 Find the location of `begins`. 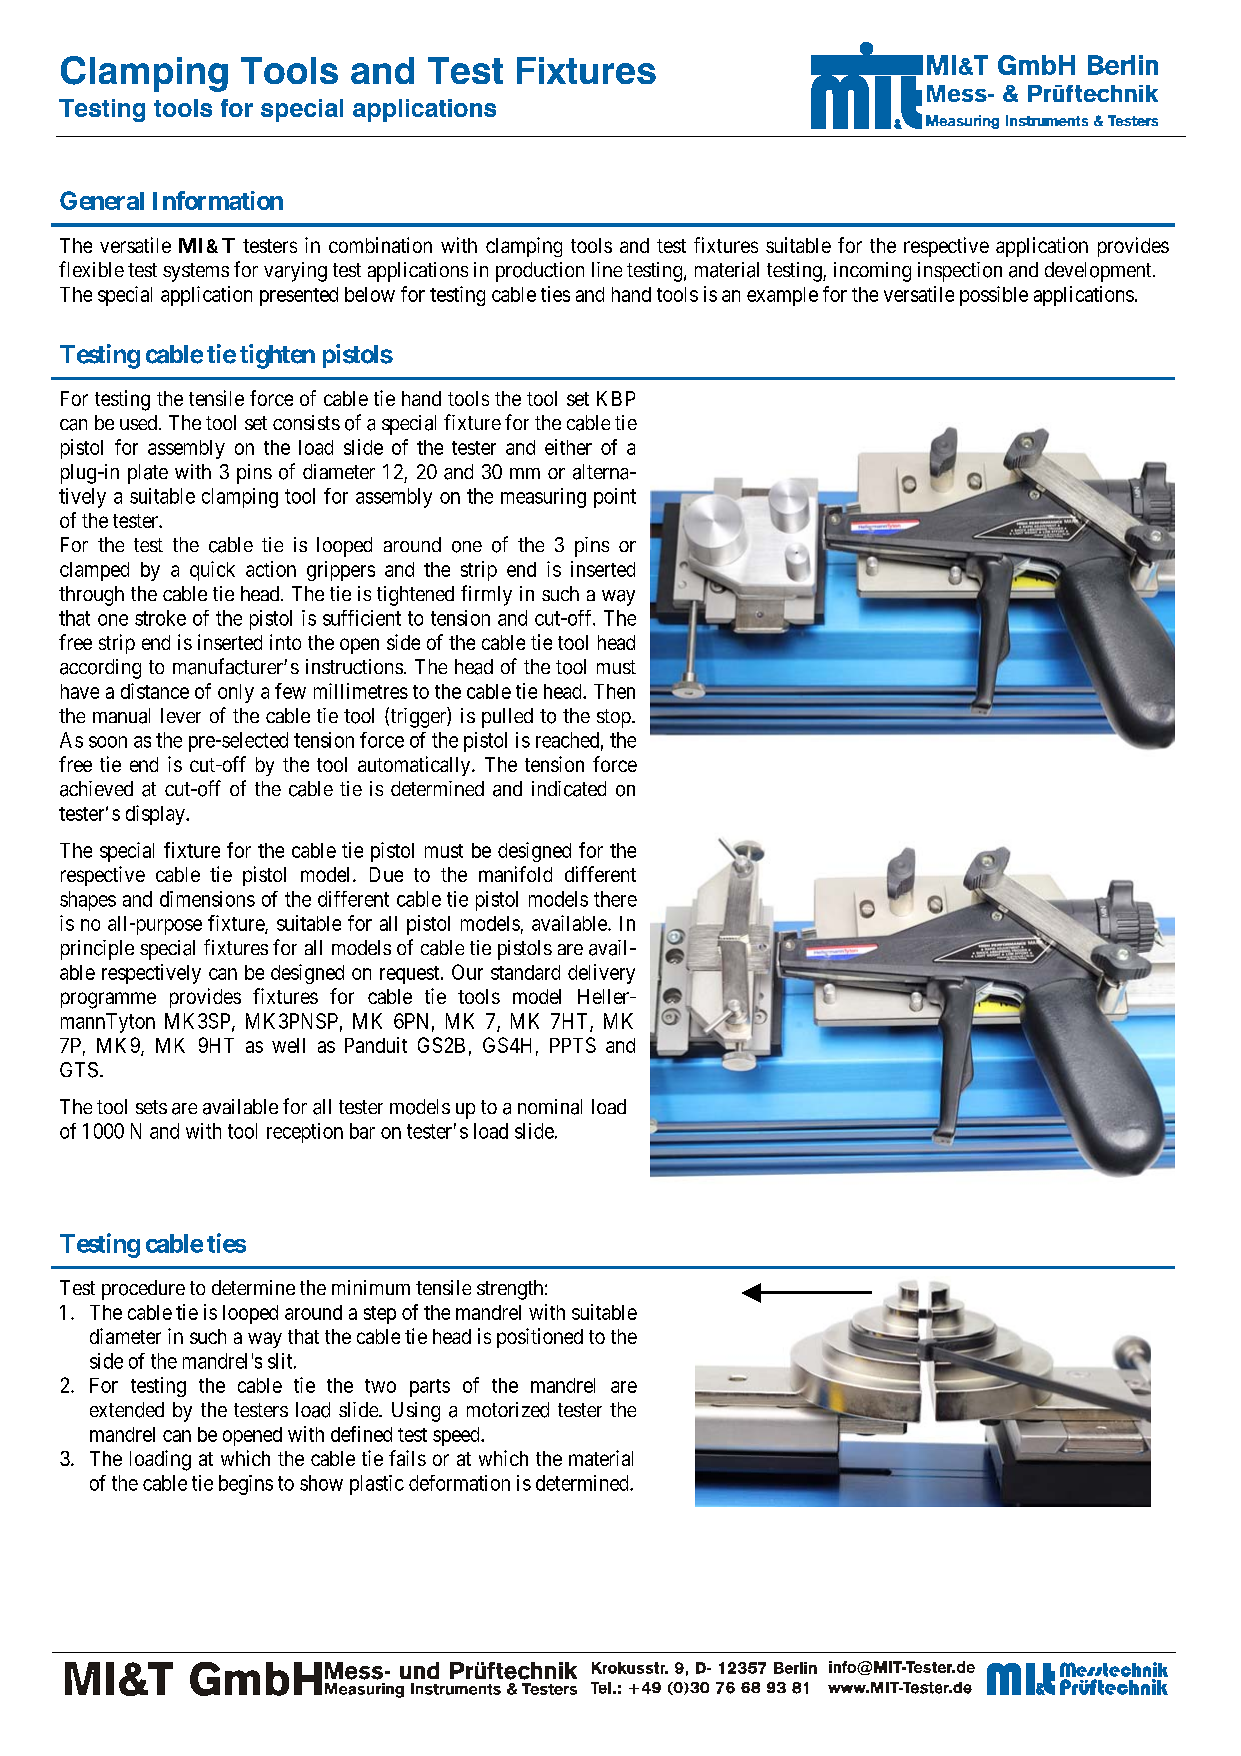

begins is located at coordinates (246, 1485).
